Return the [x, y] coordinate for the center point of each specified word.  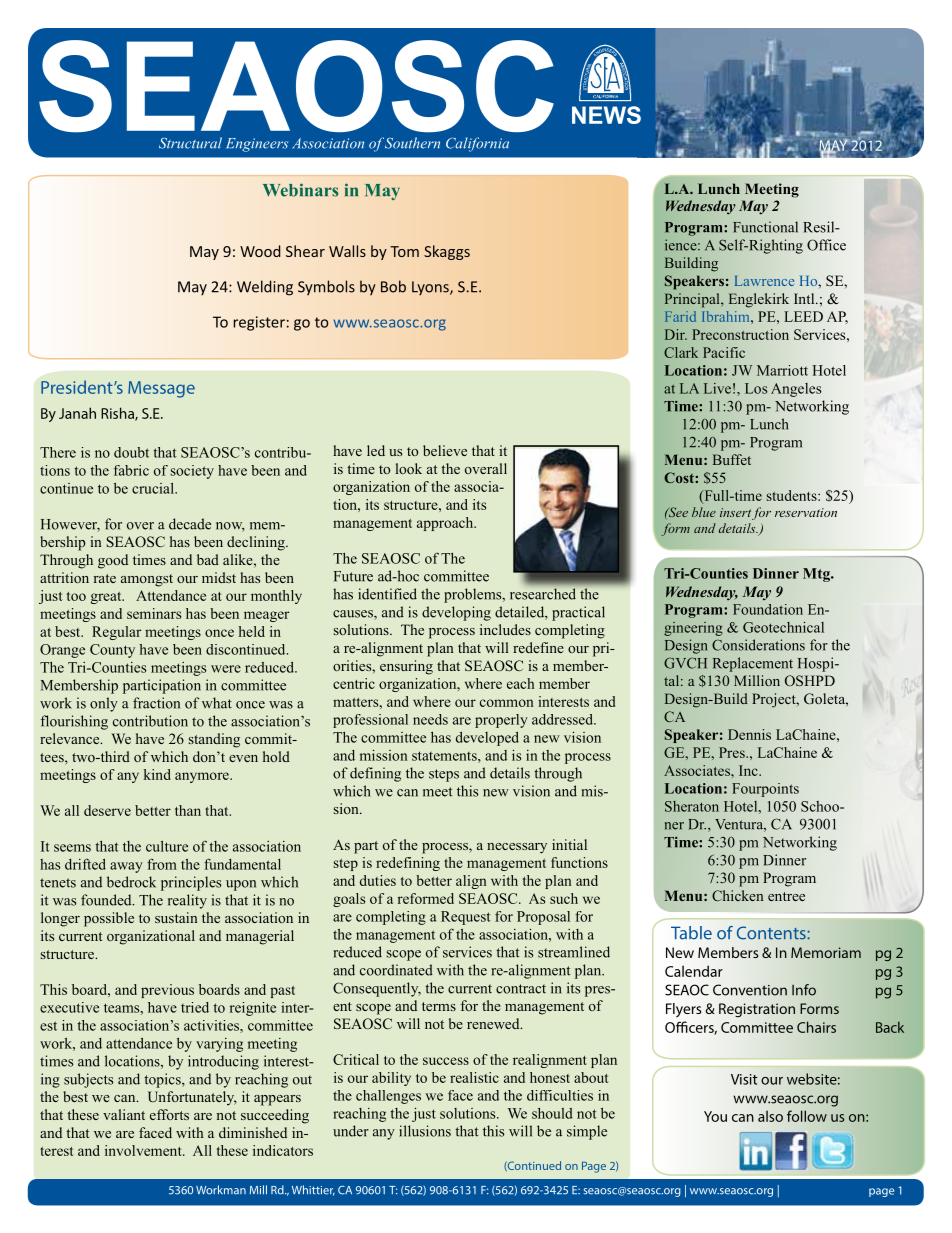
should [552, 1113]
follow [807, 1116]
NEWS [606, 115]
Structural [190, 143]
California [477, 144]
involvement [144, 1150]
